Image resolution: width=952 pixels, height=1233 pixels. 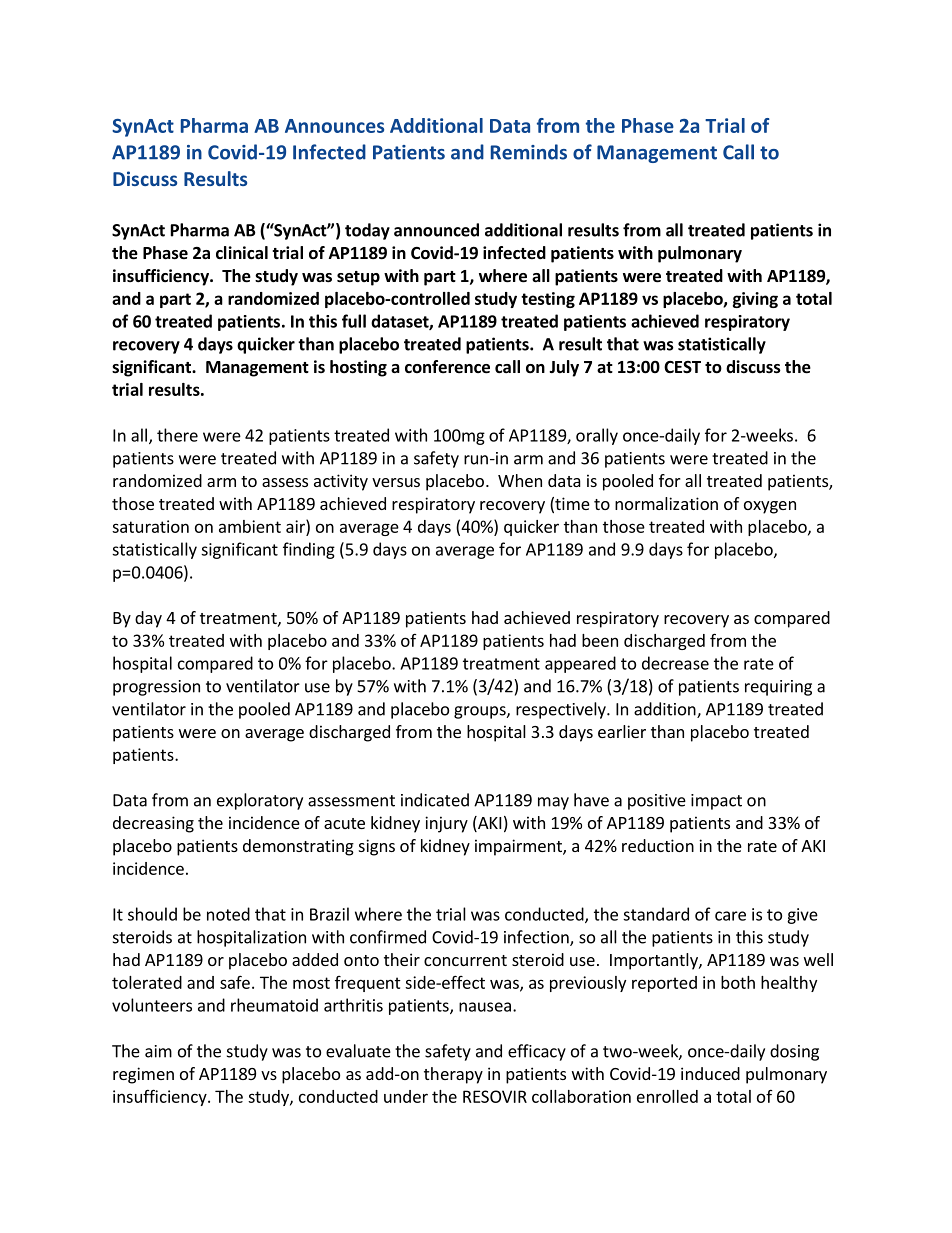 I want to click on induced, so click(x=710, y=1073).
